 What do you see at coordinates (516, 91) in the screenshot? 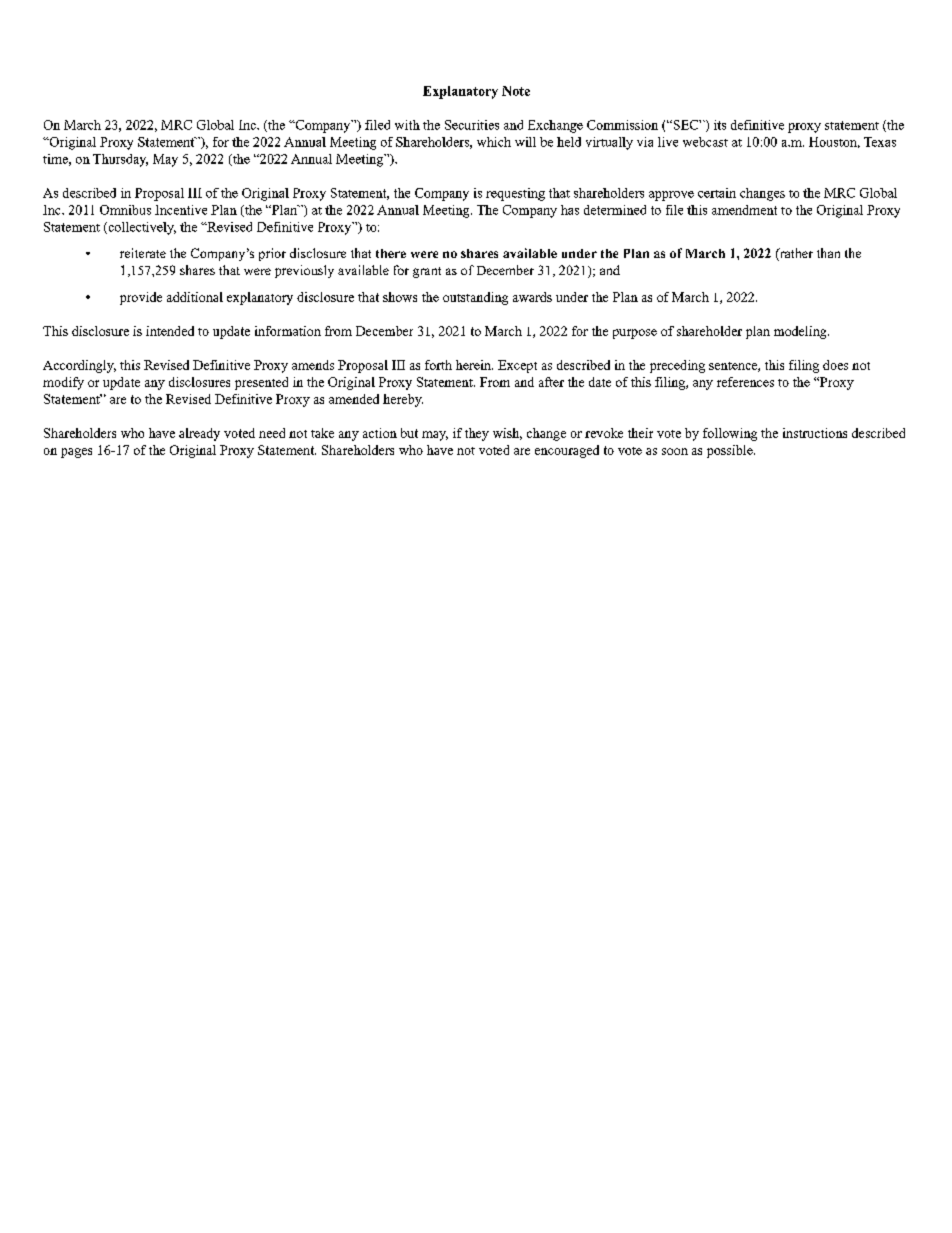
I see `Note` at bounding box center [516, 91].
